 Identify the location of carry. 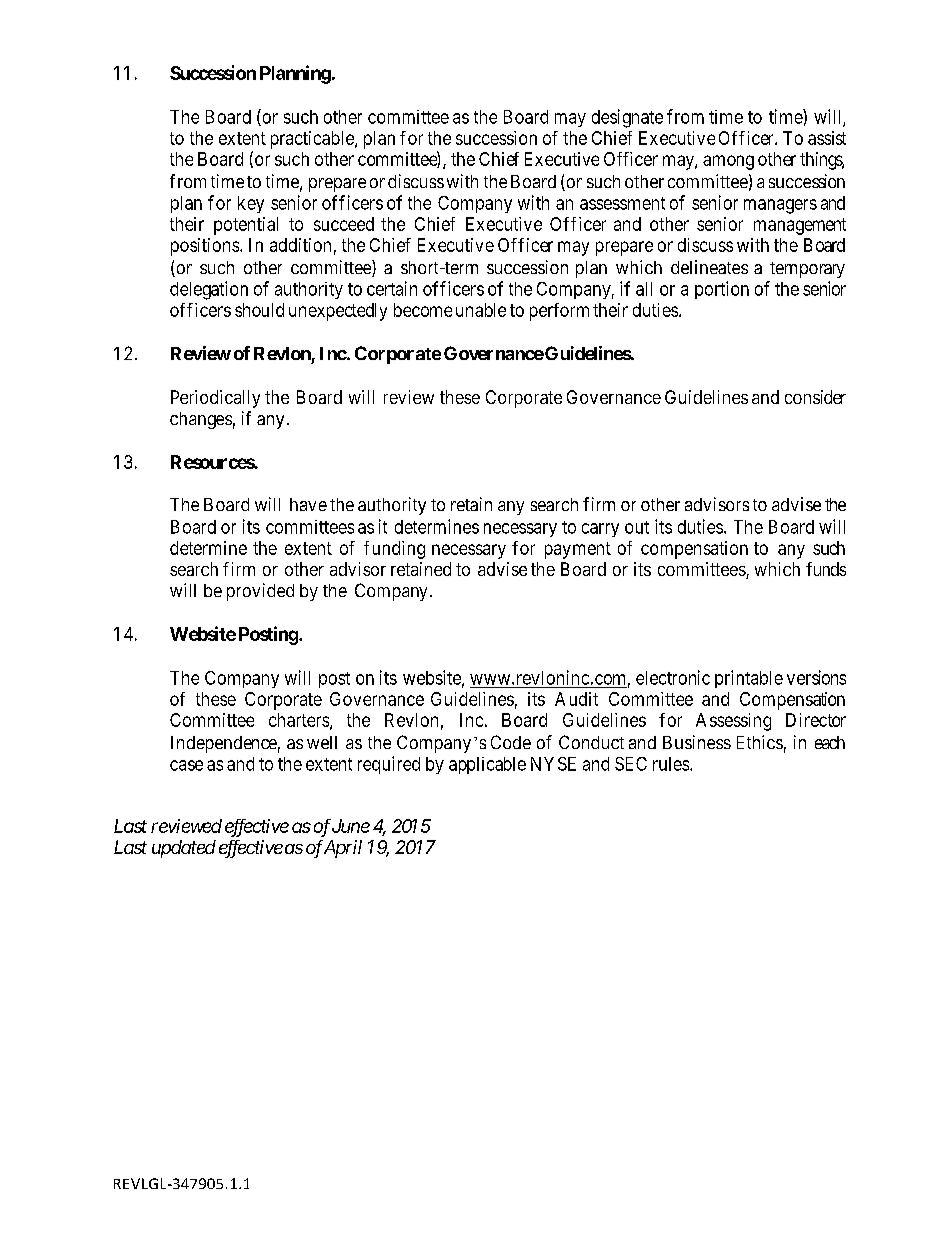
(600, 530).
